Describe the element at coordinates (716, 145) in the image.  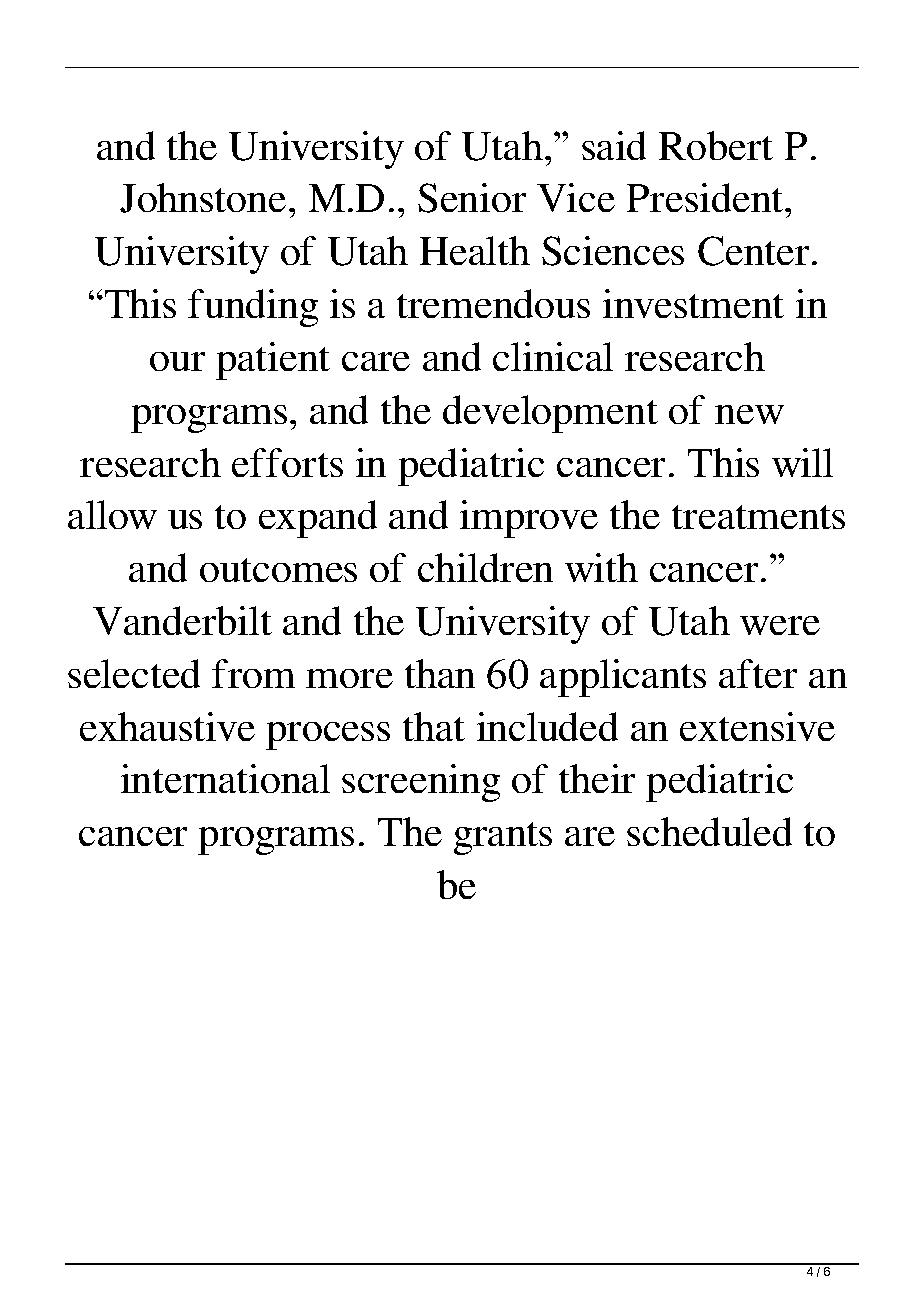
I see `Robert` at that location.
